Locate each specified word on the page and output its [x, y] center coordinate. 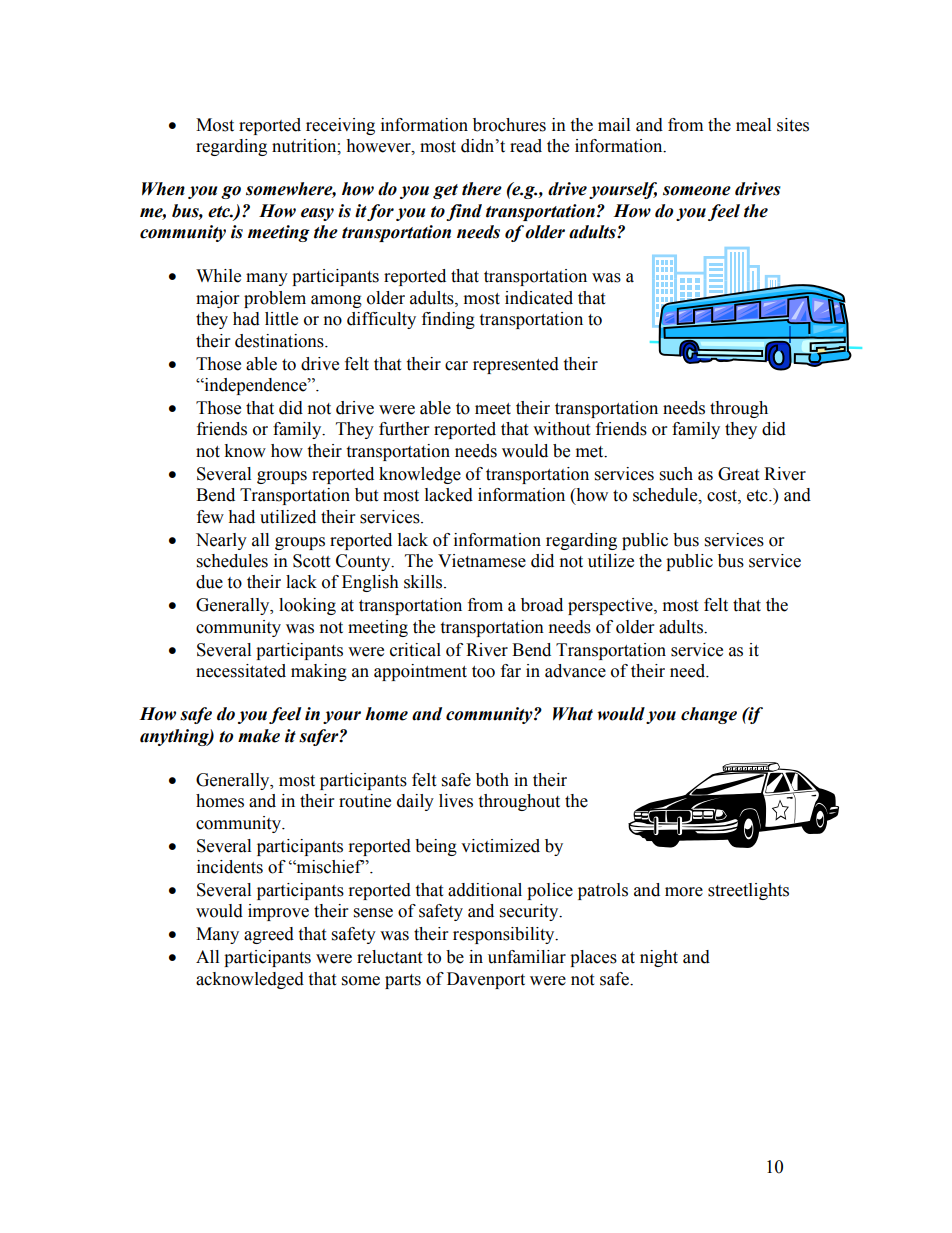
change [709, 715]
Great [738, 474]
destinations [280, 341]
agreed [269, 935]
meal [753, 125]
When [163, 189]
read [526, 146]
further [404, 429]
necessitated [241, 671]
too [483, 672]
